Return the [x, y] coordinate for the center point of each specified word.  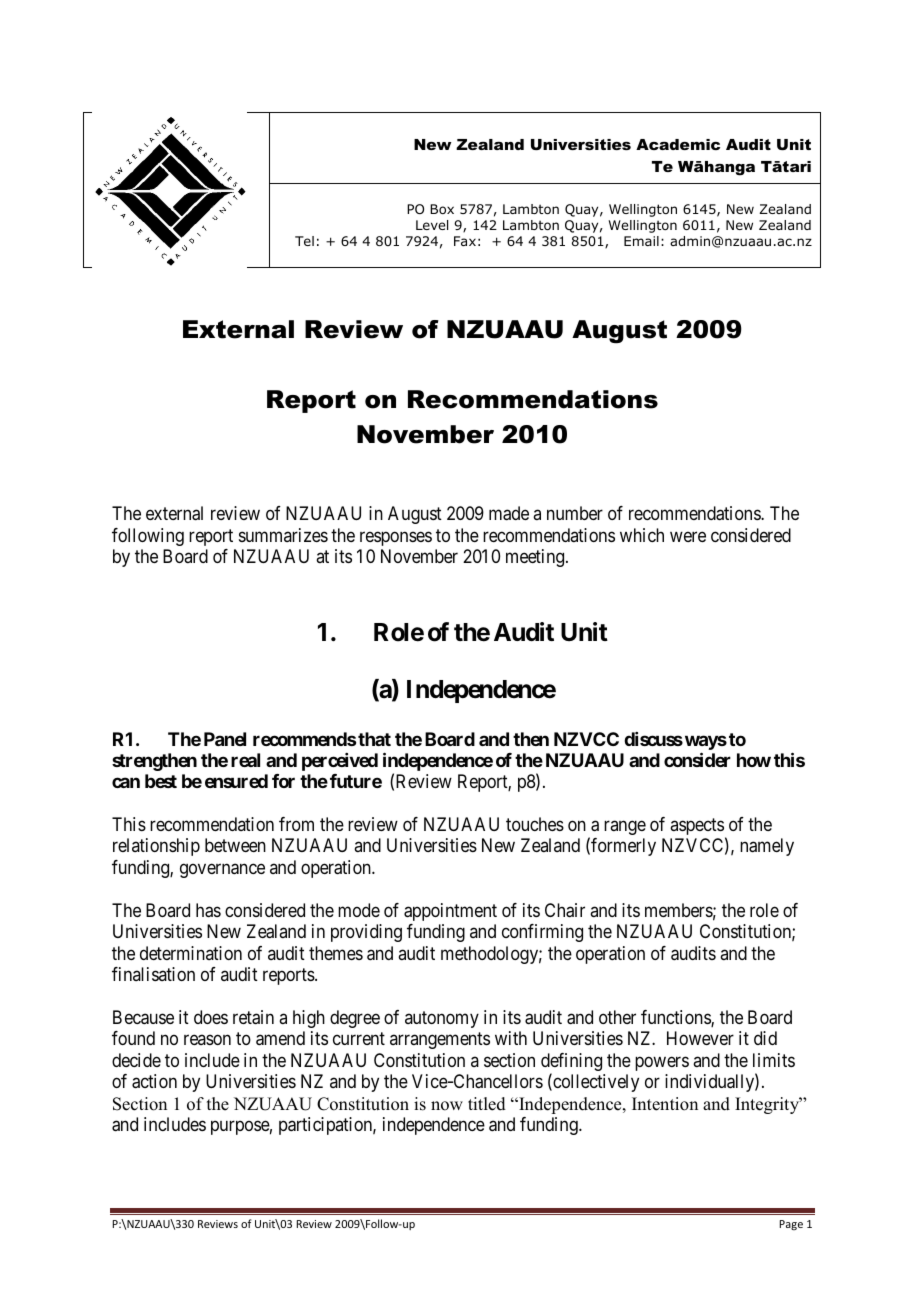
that [374, 739]
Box [442, 209]
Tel [304, 241]
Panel [225, 739]
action [154, 1081]
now [447, 1106]
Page [791, 1225]
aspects [697, 826]
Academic [678, 144]
